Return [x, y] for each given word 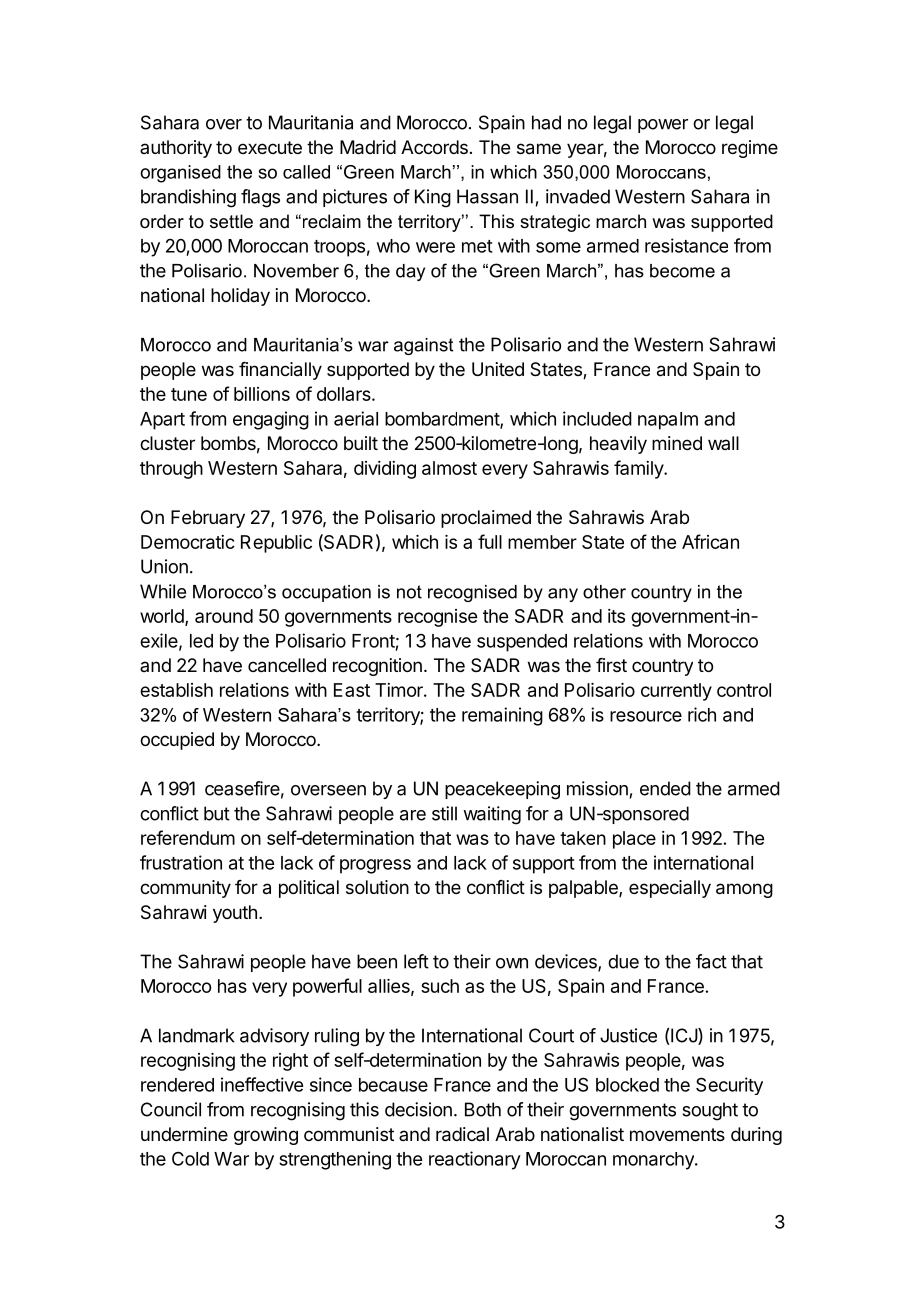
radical [462, 1134]
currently [676, 692]
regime [750, 149]
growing [266, 1136]
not [409, 592]
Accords [434, 147]
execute [270, 147]
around [224, 616]
